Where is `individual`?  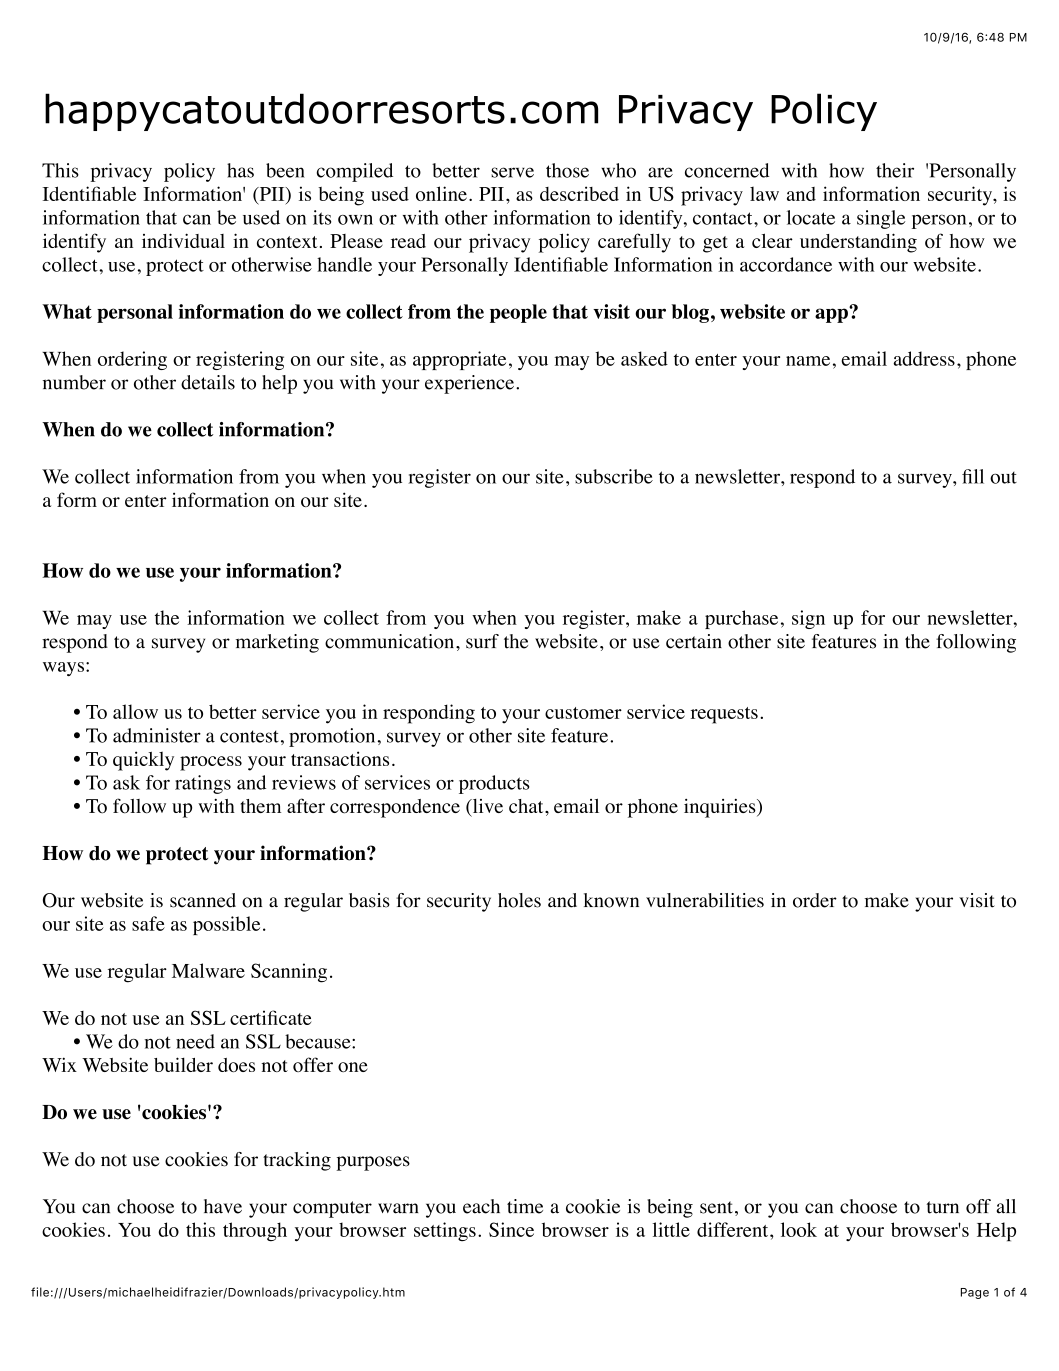
individual is located at coordinates (183, 240).
